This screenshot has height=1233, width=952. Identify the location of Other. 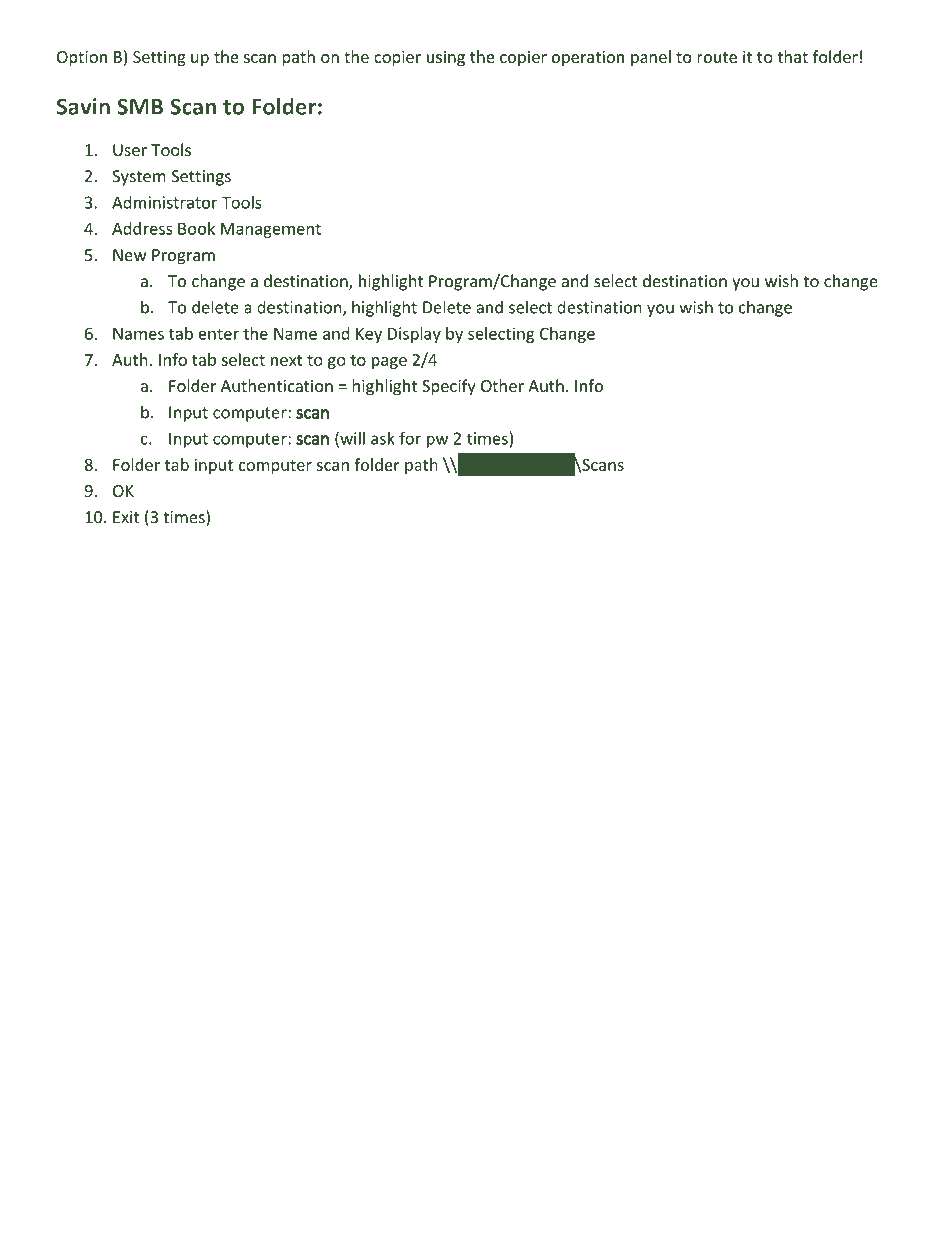
(502, 385).
